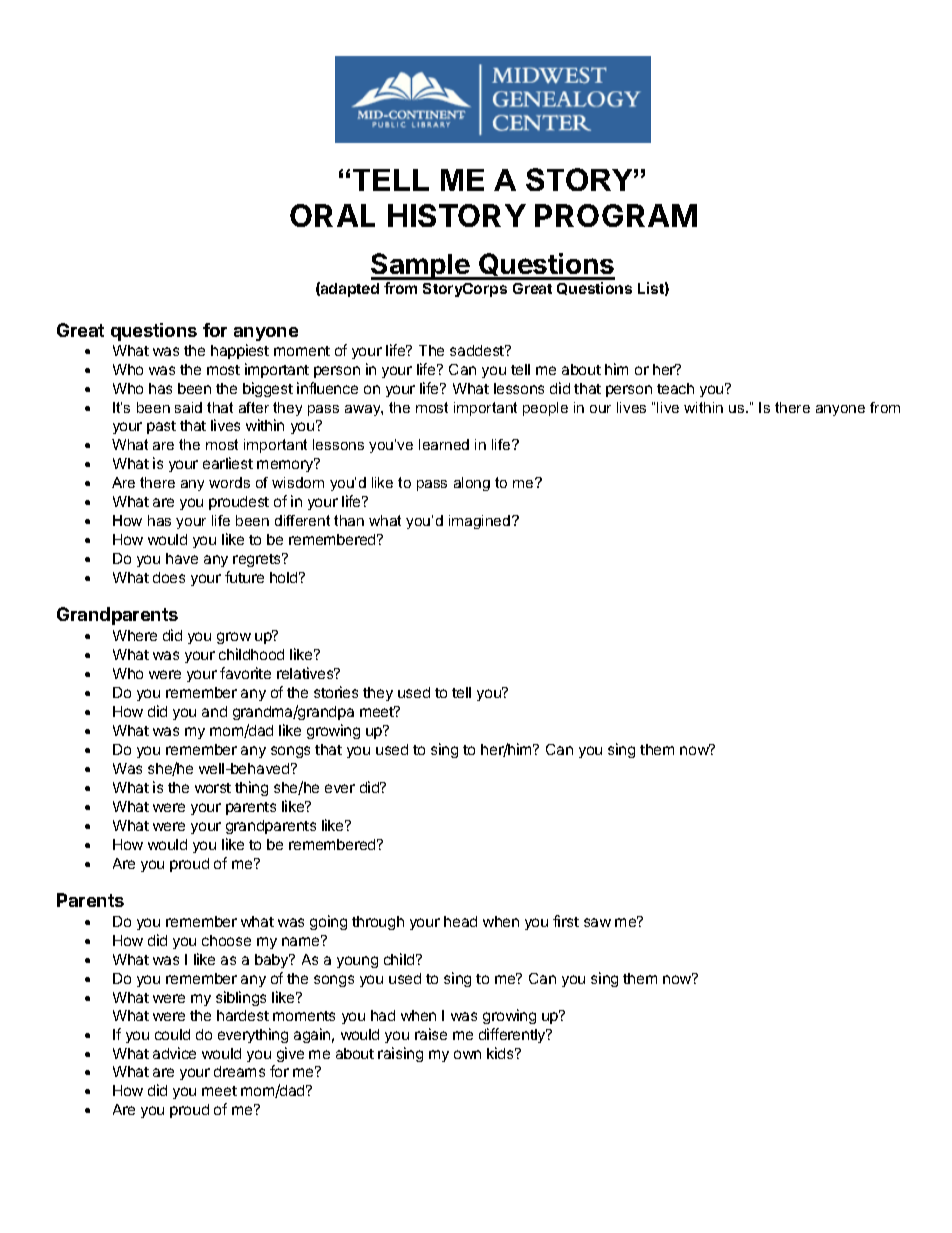 The height and width of the screenshot is (1233, 952). What do you see at coordinates (213, 788) in the screenshot?
I see `worst` at bounding box center [213, 788].
